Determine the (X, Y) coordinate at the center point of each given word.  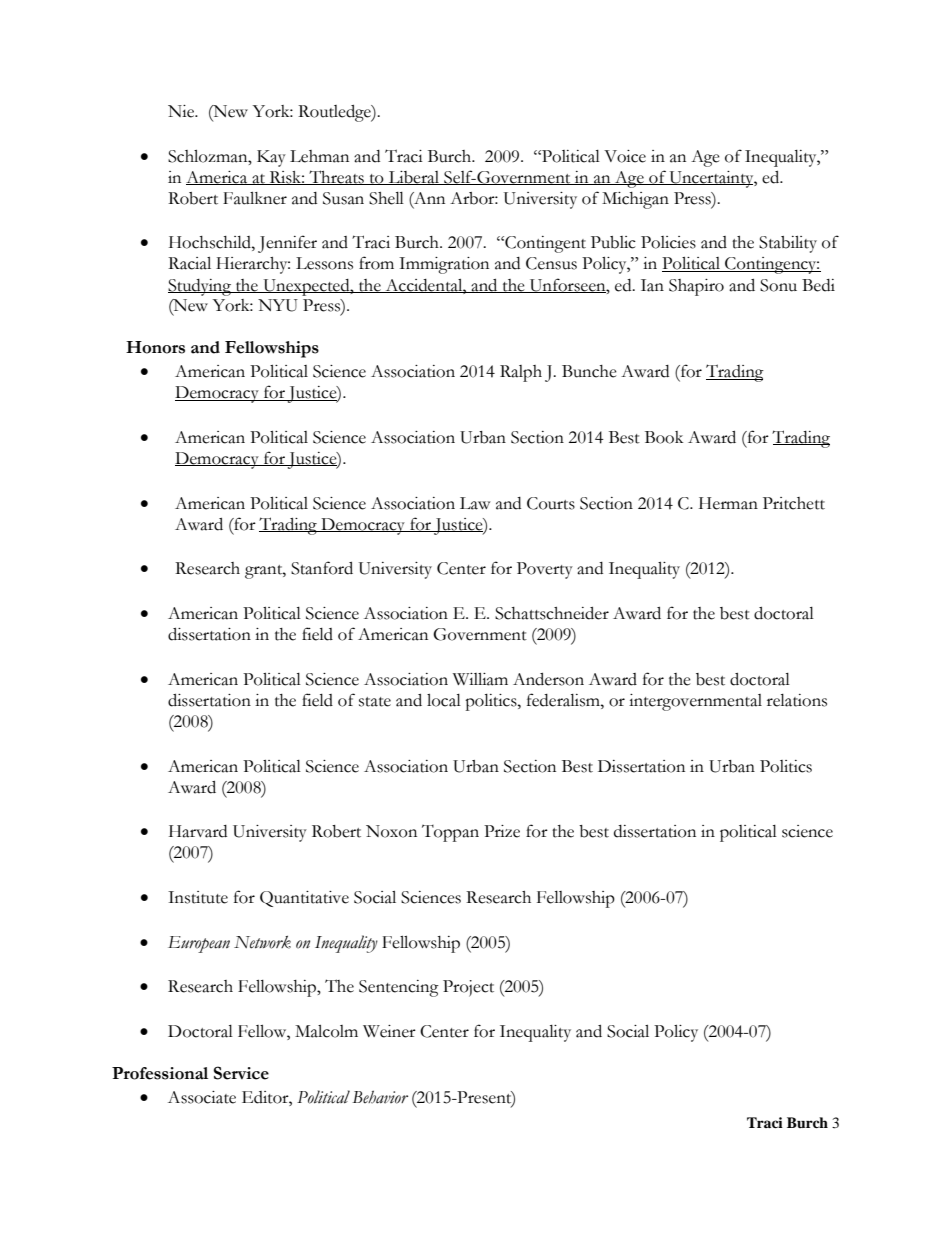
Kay (271, 158)
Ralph (521, 373)
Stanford (322, 568)
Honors (155, 347)
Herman (728, 503)
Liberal (414, 178)
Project (468, 988)
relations (797, 700)
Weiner (389, 1031)
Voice (625, 156)
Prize (502, 831)
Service (241, 1073)
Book (664, 437)
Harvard (198, 831)
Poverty (545, 570)
